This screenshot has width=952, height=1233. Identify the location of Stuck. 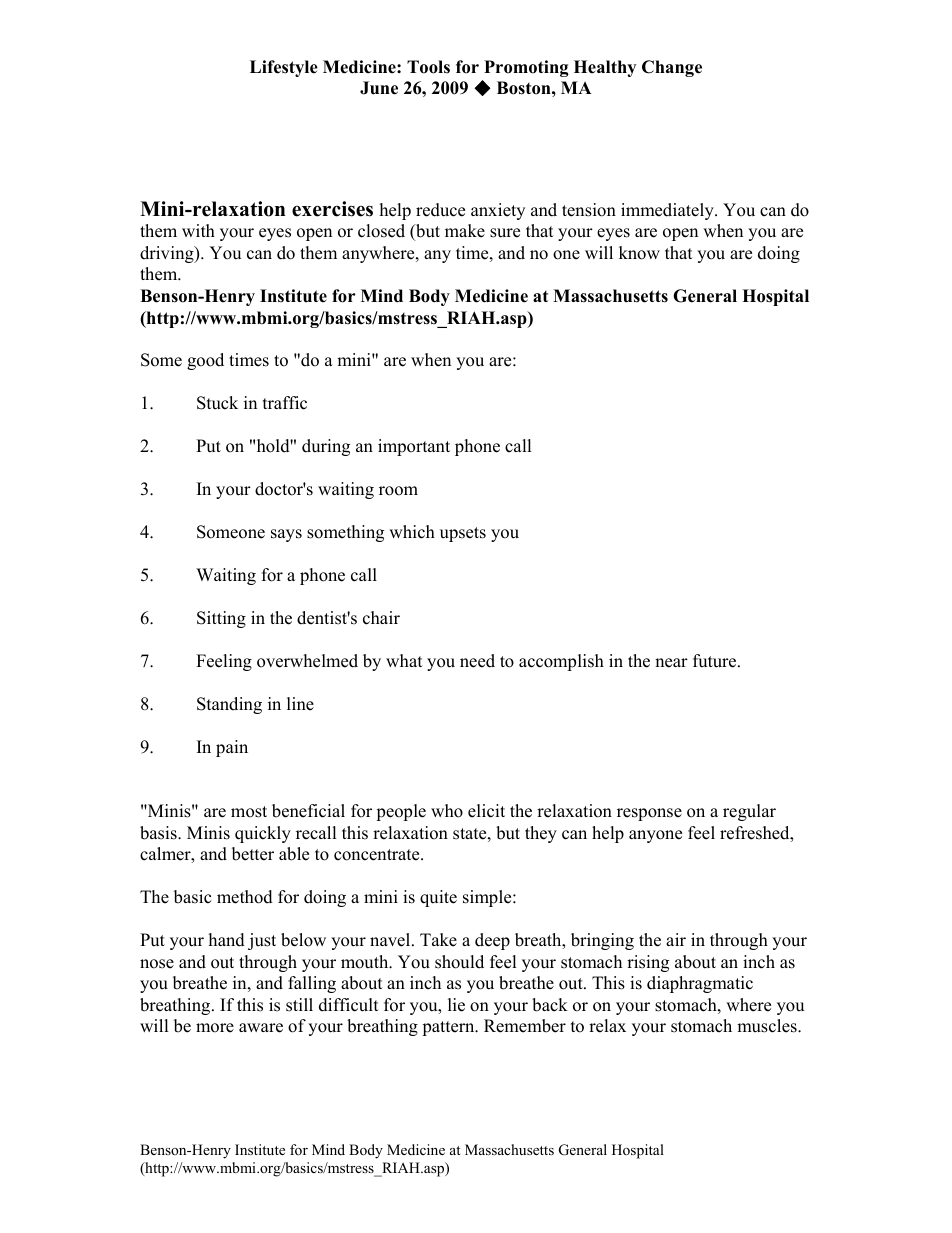
(217, 403).
